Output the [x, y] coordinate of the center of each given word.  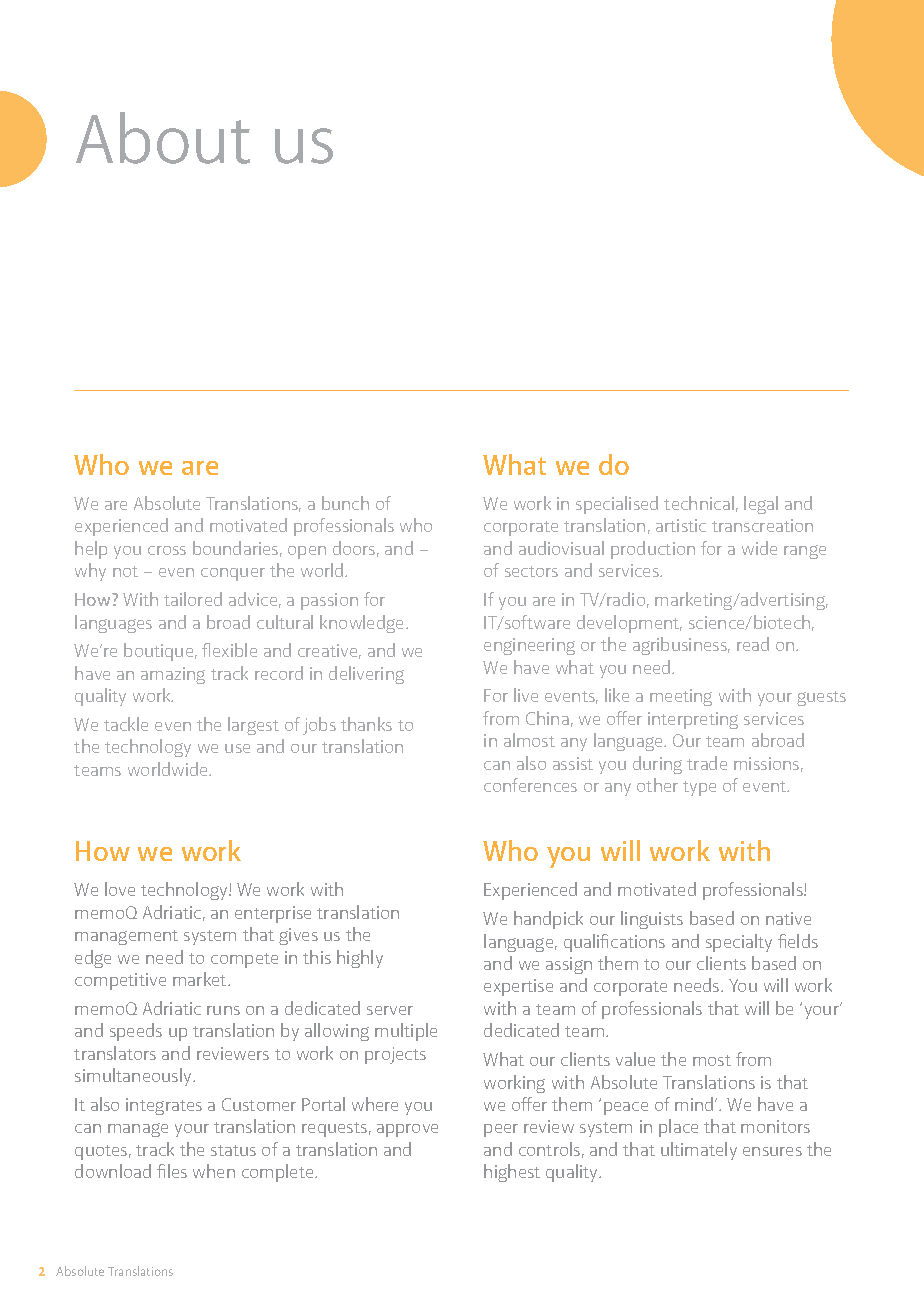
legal [761, 505]
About [163, 138]
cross [167, 550]
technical [699, 503]
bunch [345, 503]
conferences [530, 785]
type [699, 788]
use [237, 748]
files [172, 1171]
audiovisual [561, 548]
